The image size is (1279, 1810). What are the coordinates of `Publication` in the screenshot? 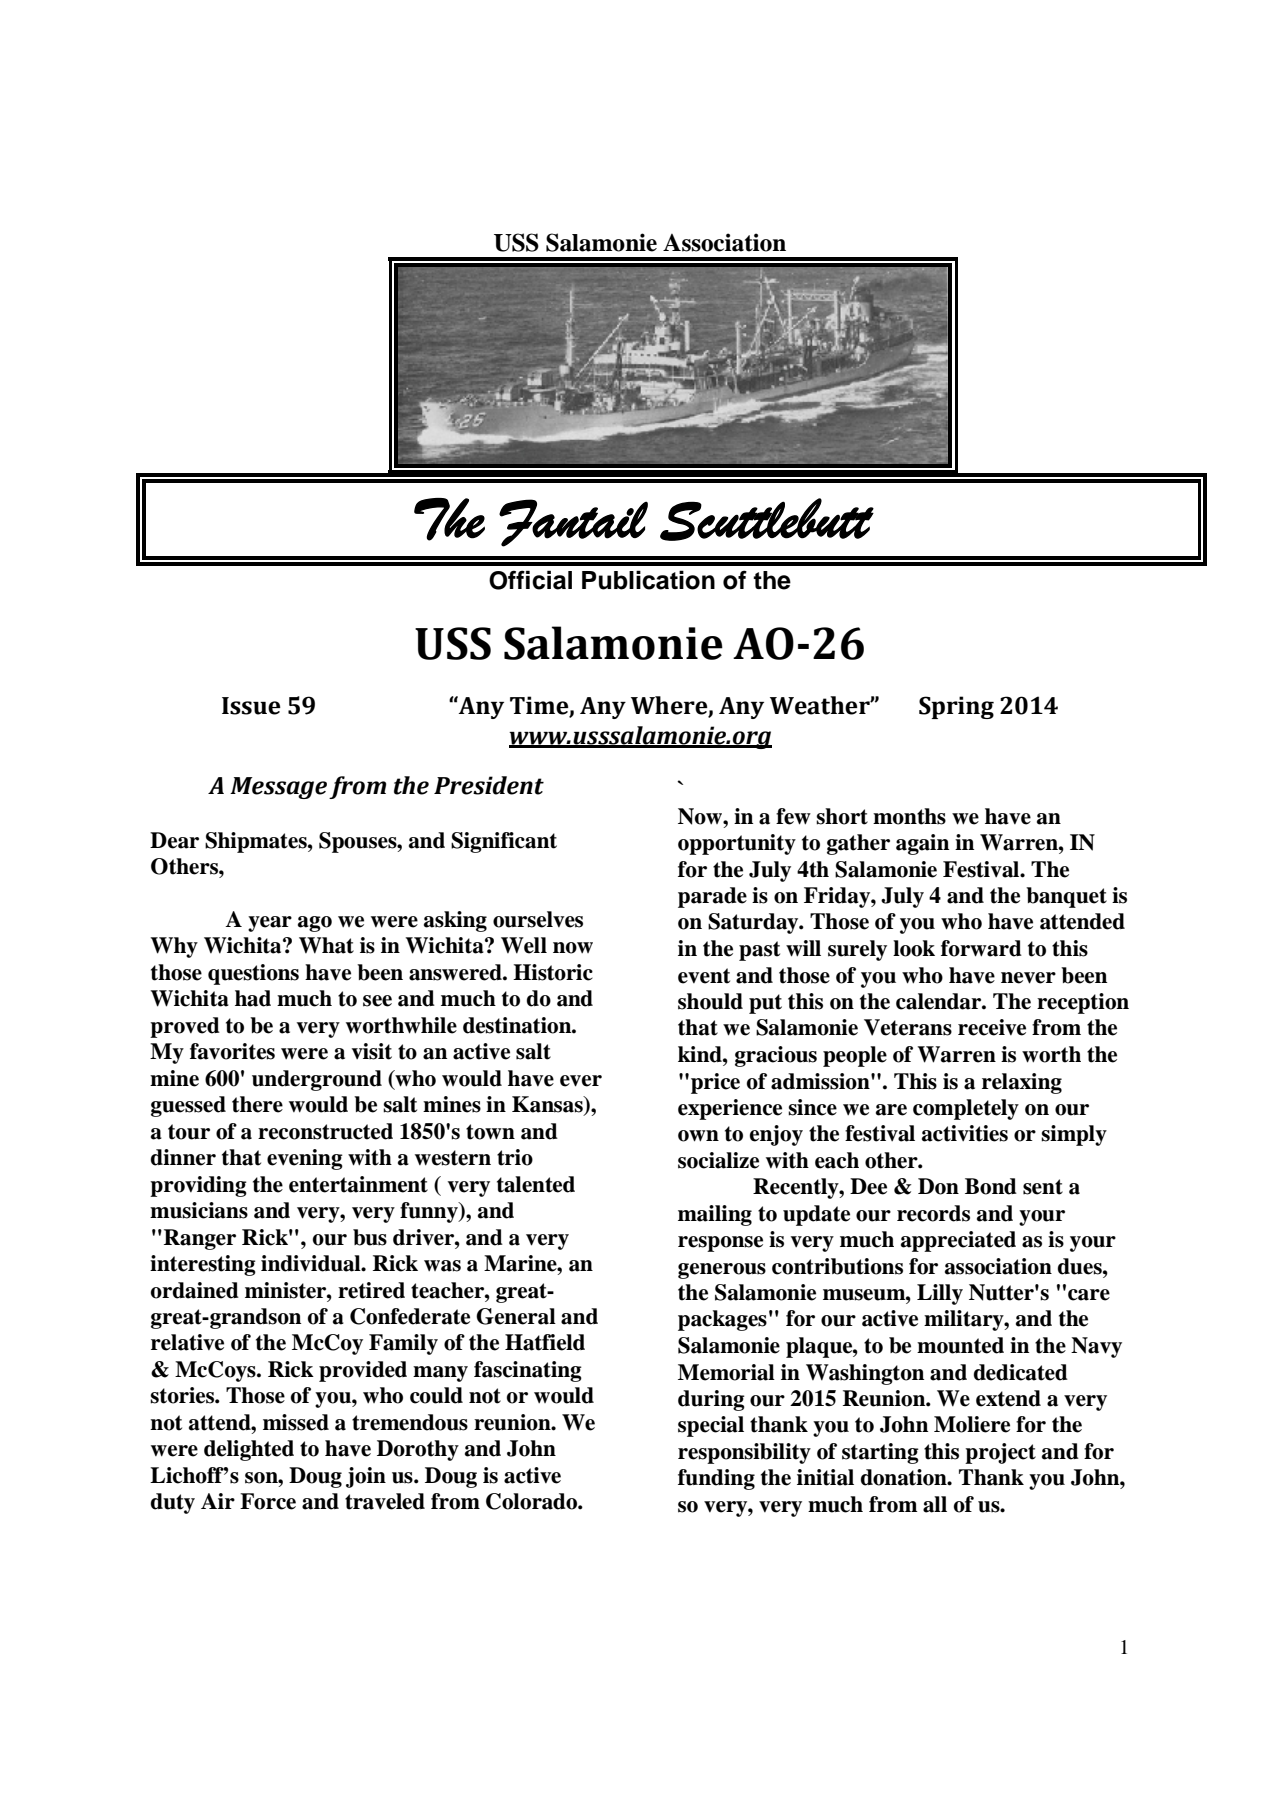 It's located at (648, 580).
